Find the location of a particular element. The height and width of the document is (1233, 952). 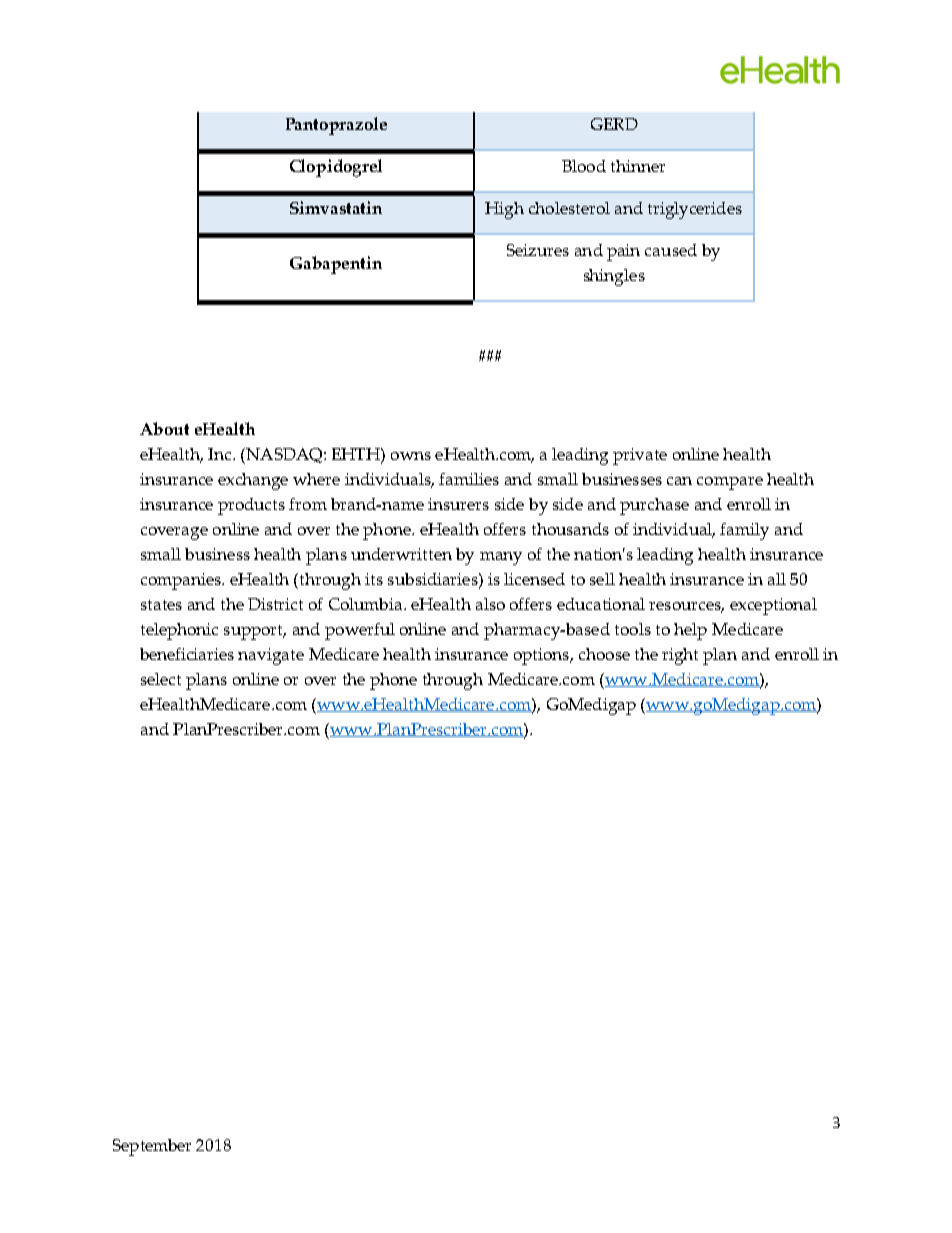

options is located at coordinates (543, 656).
